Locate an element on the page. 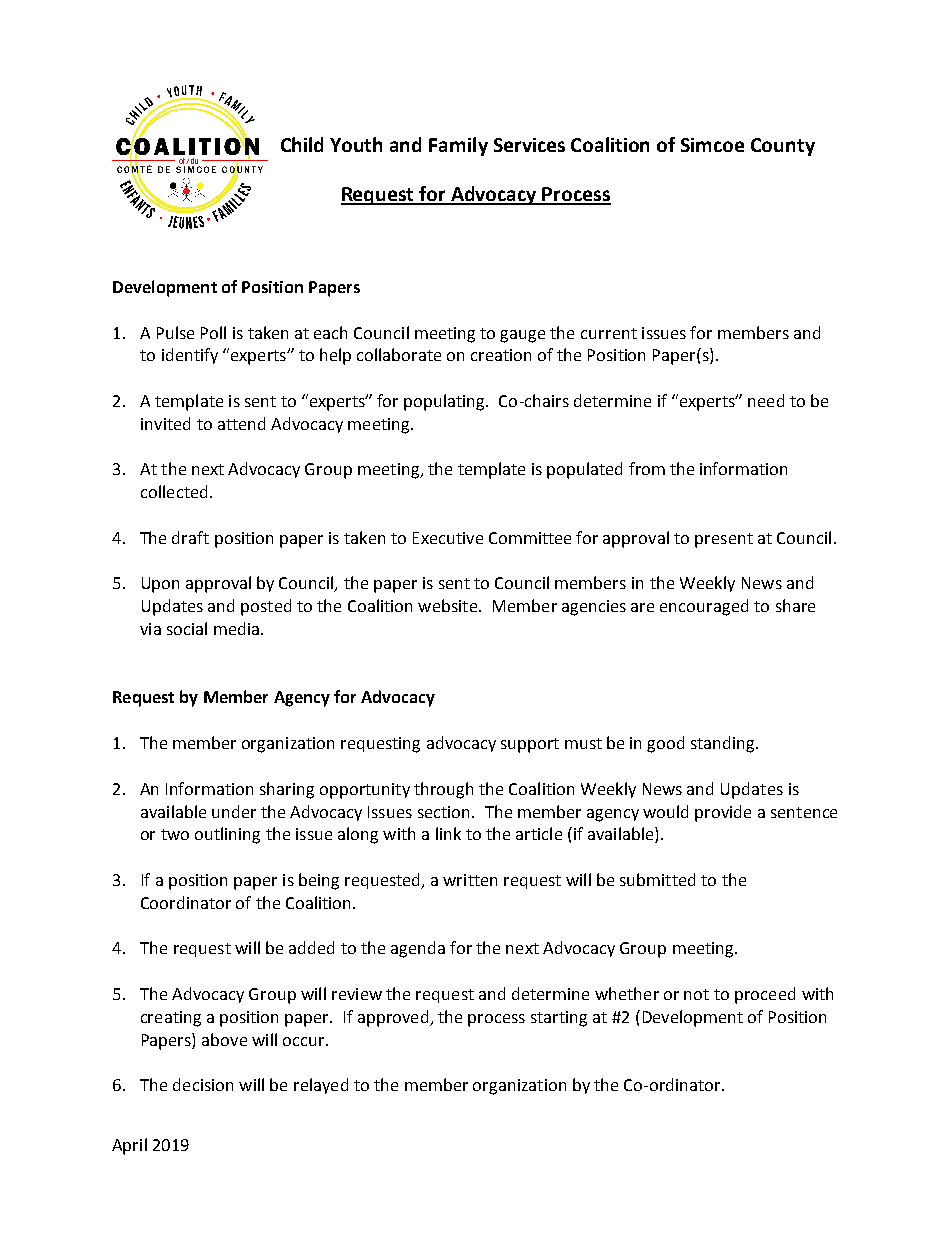 The image size is (952, 1233). County is located at coordinates (783, 147).
